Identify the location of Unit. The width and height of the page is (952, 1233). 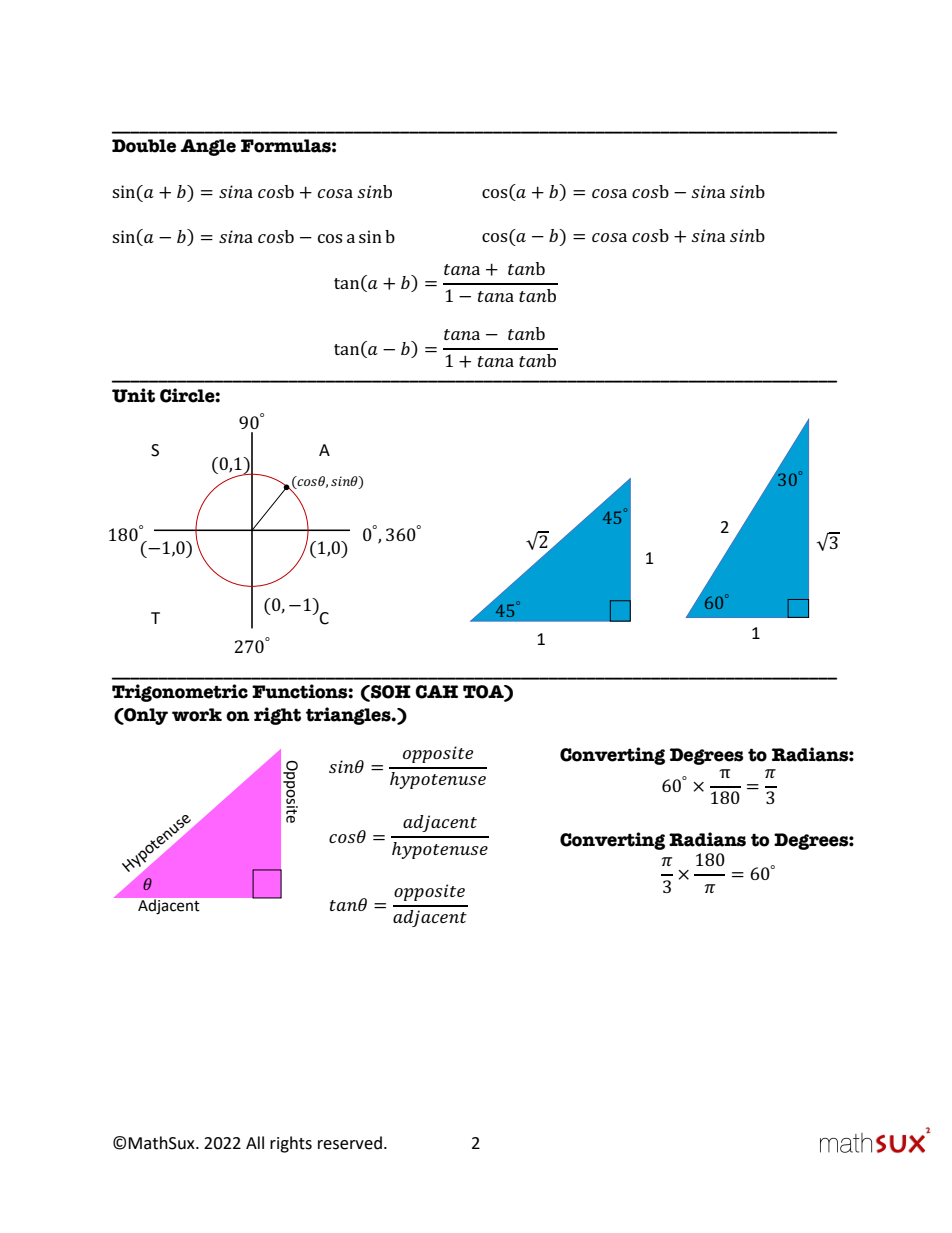
(133, 395).
